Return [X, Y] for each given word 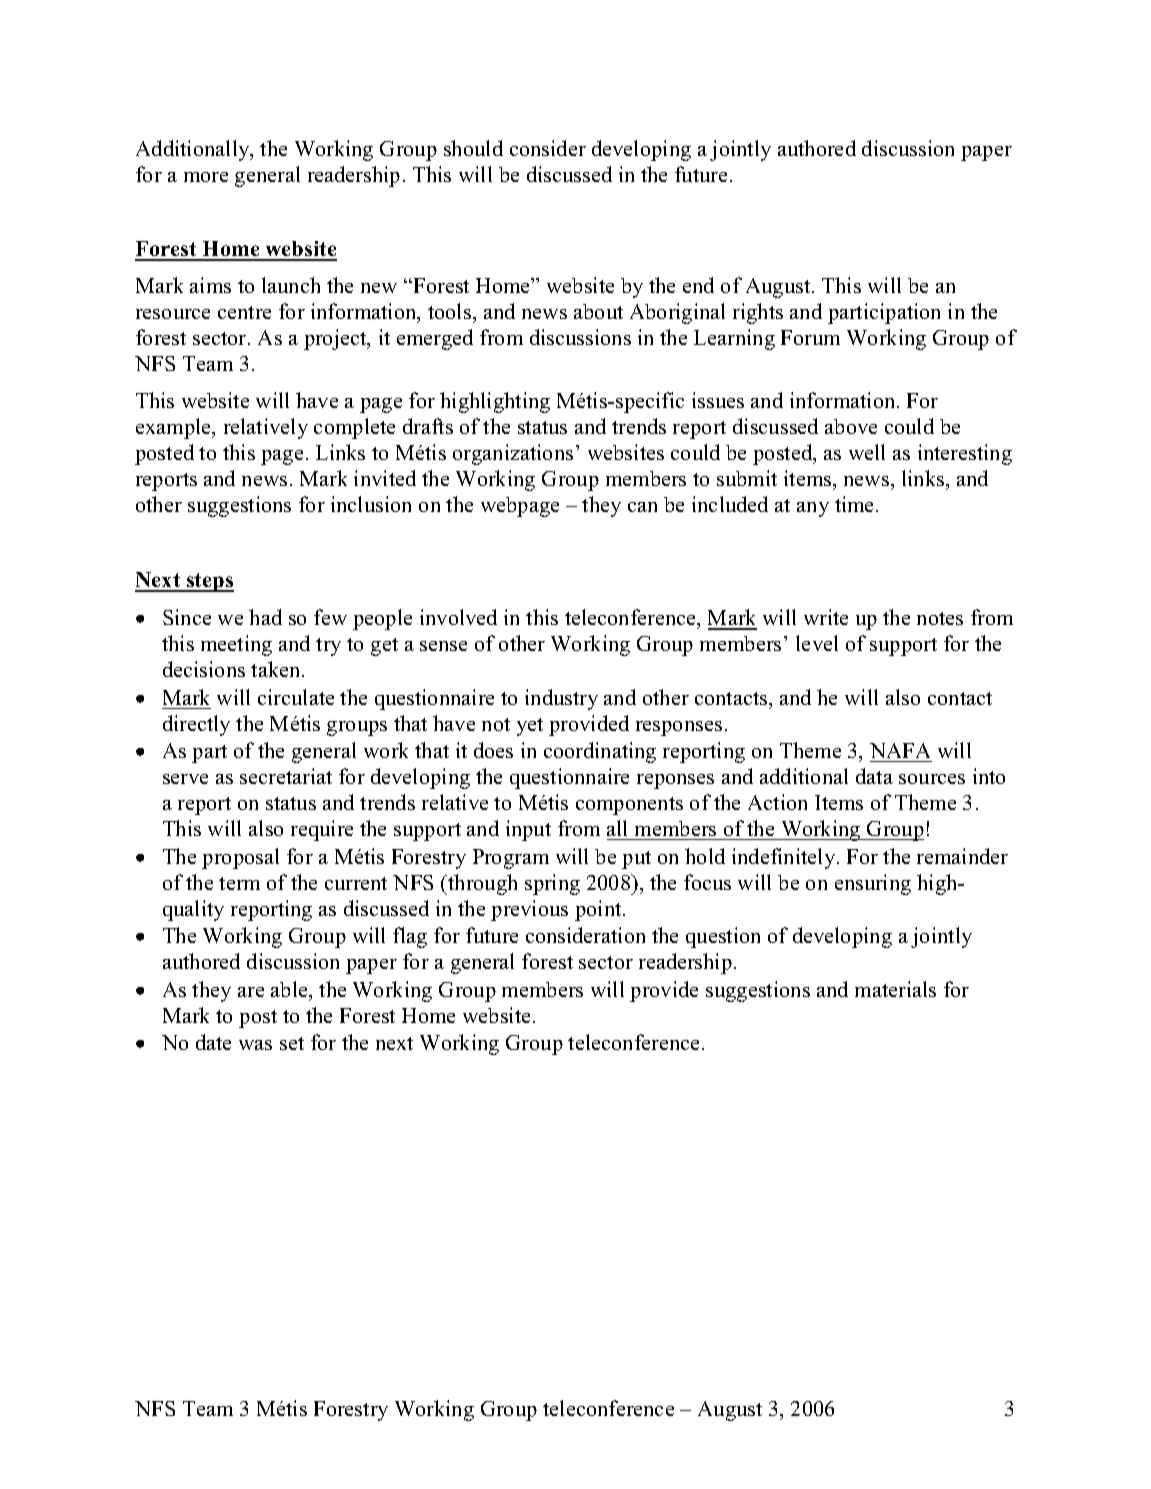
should [473, 148]
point [599, 910]
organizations [513, 454]
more [206, 177]
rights [758, 313]
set [292, 1043]
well [867, 452]
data [874, 776]
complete [354, 428]
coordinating [600, 752]
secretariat [286, 776]
